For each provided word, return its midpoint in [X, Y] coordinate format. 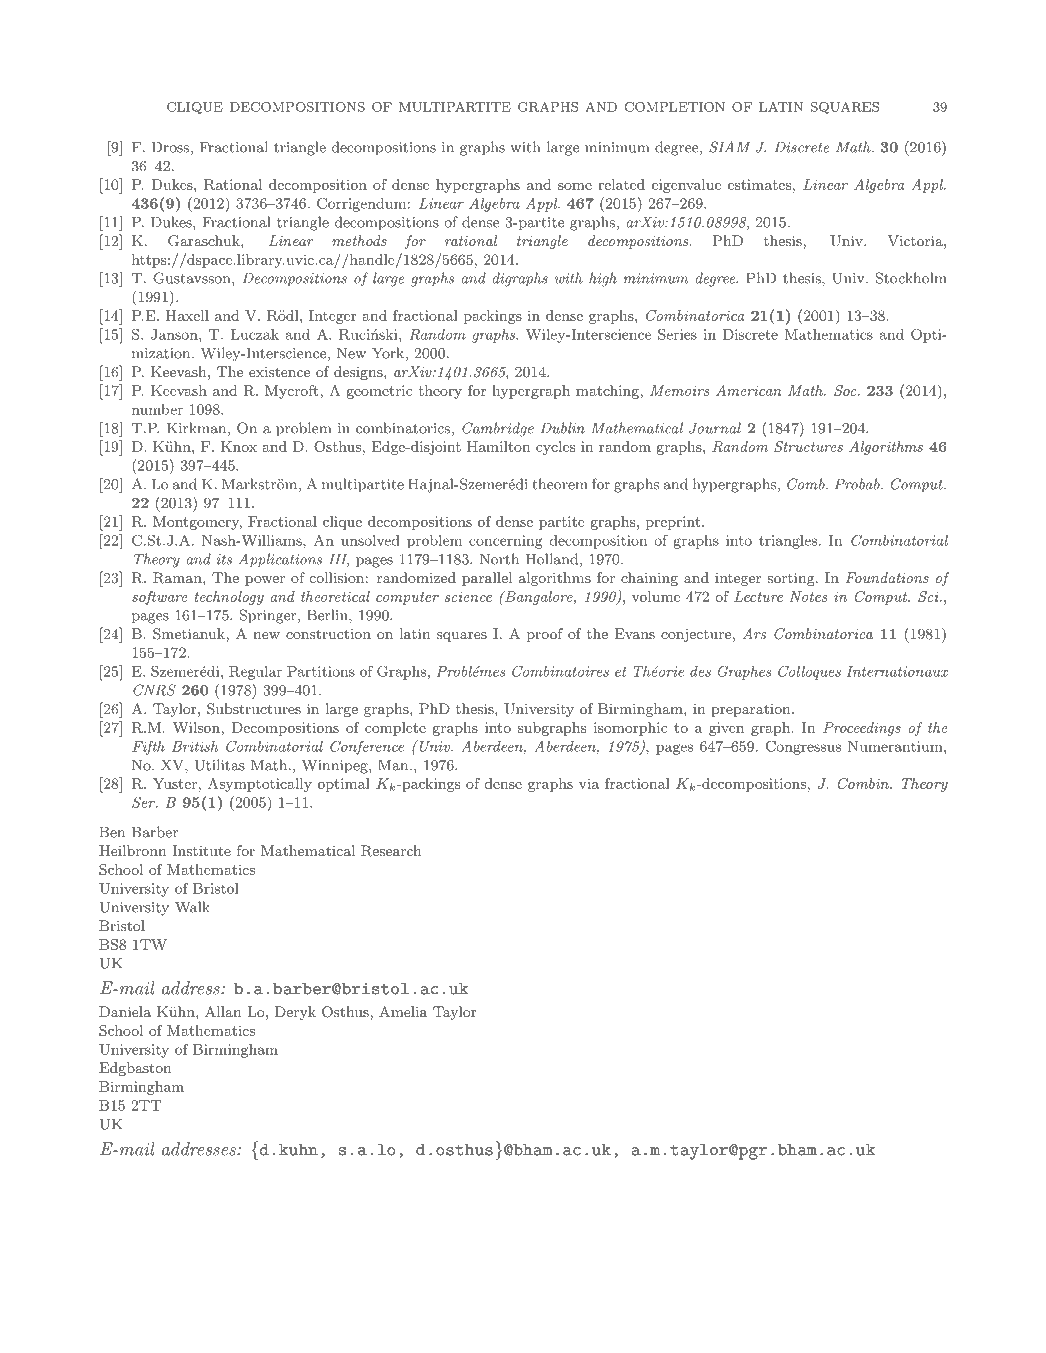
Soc [846, 390]
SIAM [729, 147]
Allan [223, 1011]
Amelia [403, 1011]
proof [545, 635]
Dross [170, 147]
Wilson [197, 727]
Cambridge [498, 429]
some [575, 186]
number [157, 409]
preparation [750, 710]
